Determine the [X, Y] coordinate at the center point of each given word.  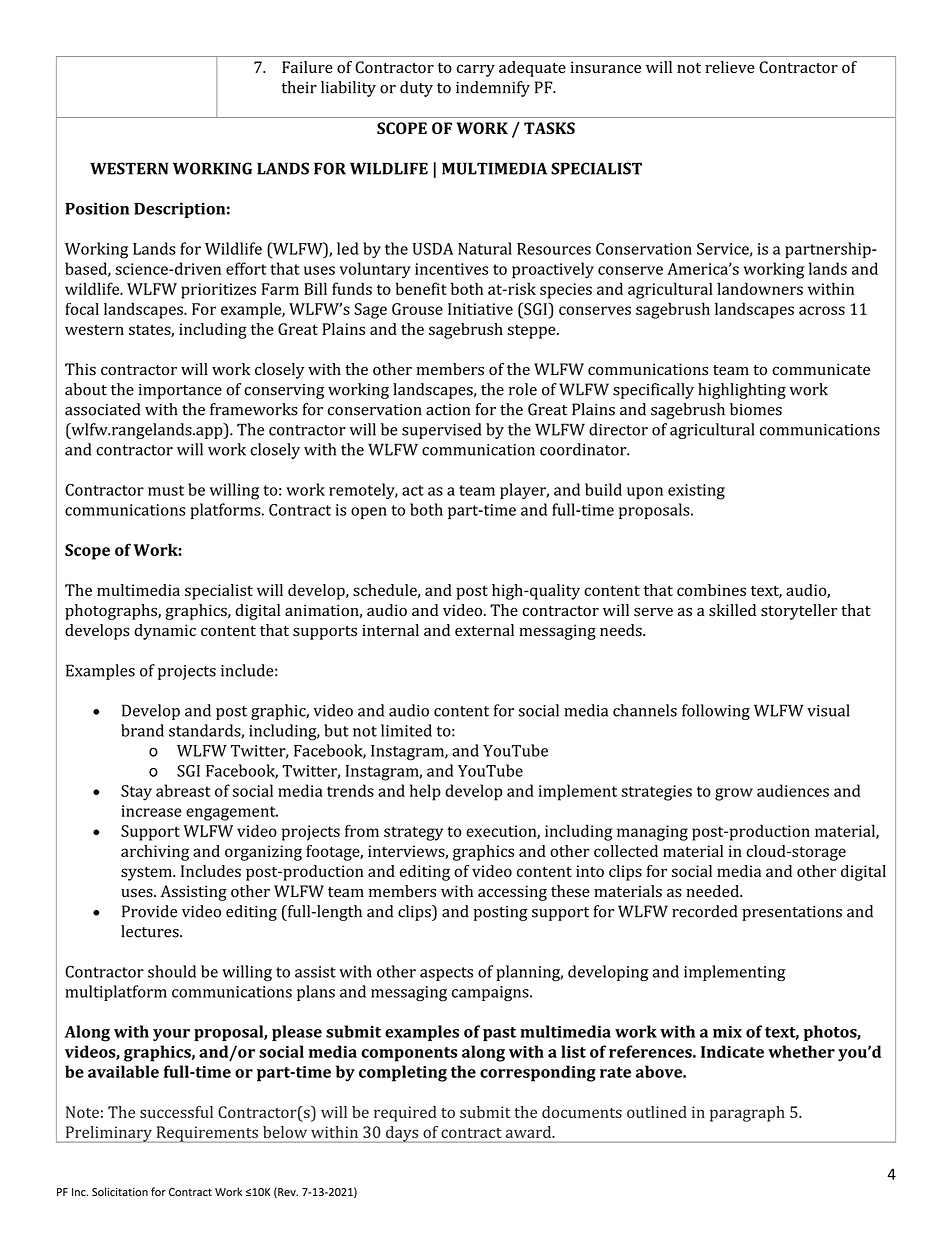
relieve [730, 67]
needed [714, 891]
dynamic [165, 632]
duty [416, 89]
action [448, 410]
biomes [756, 409]
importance [180, 391]
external [484, 630]
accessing [512, 893]
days [402, 1134]
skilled [732, 610]
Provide [149, 911]
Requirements [207, 1134]
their [299, 87]
